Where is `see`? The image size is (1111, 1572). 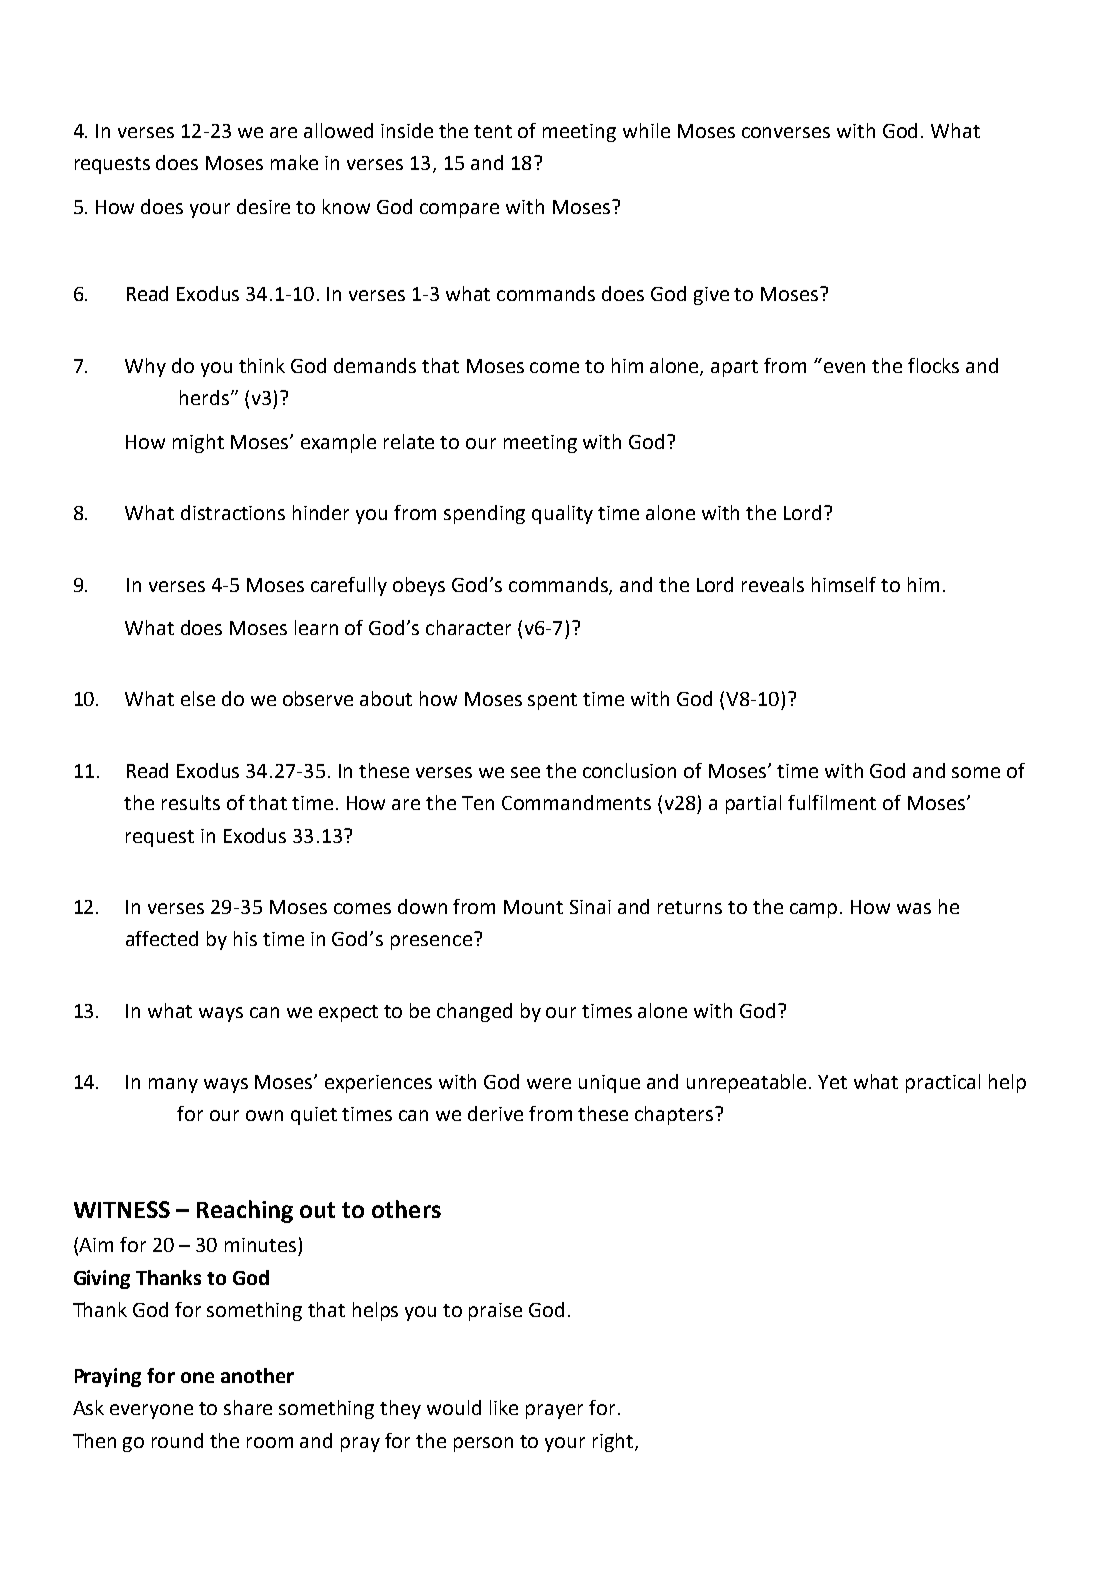 see is located at coordinates (525, 772).
